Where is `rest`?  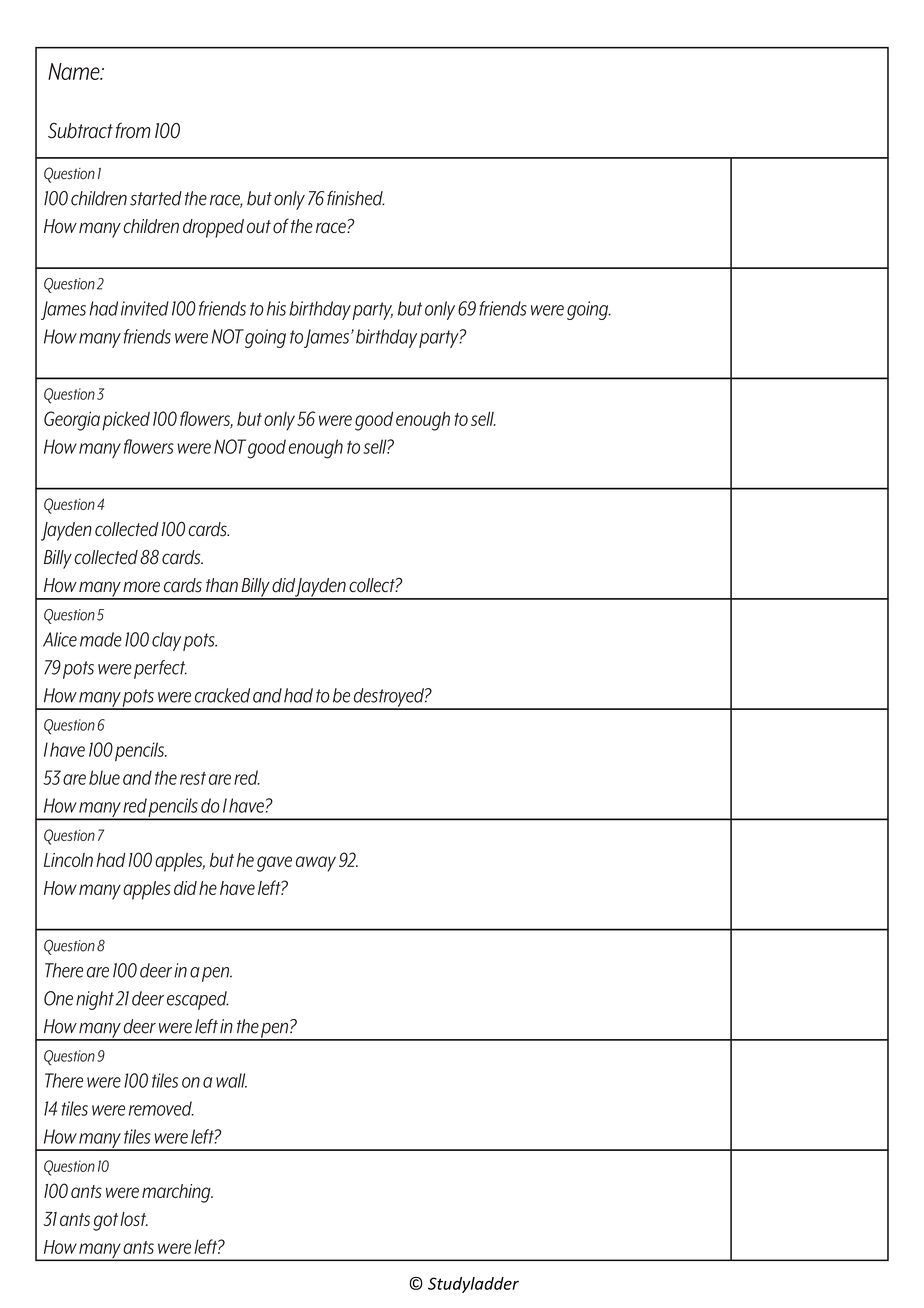
rest is located at coordinates (193, 778).
